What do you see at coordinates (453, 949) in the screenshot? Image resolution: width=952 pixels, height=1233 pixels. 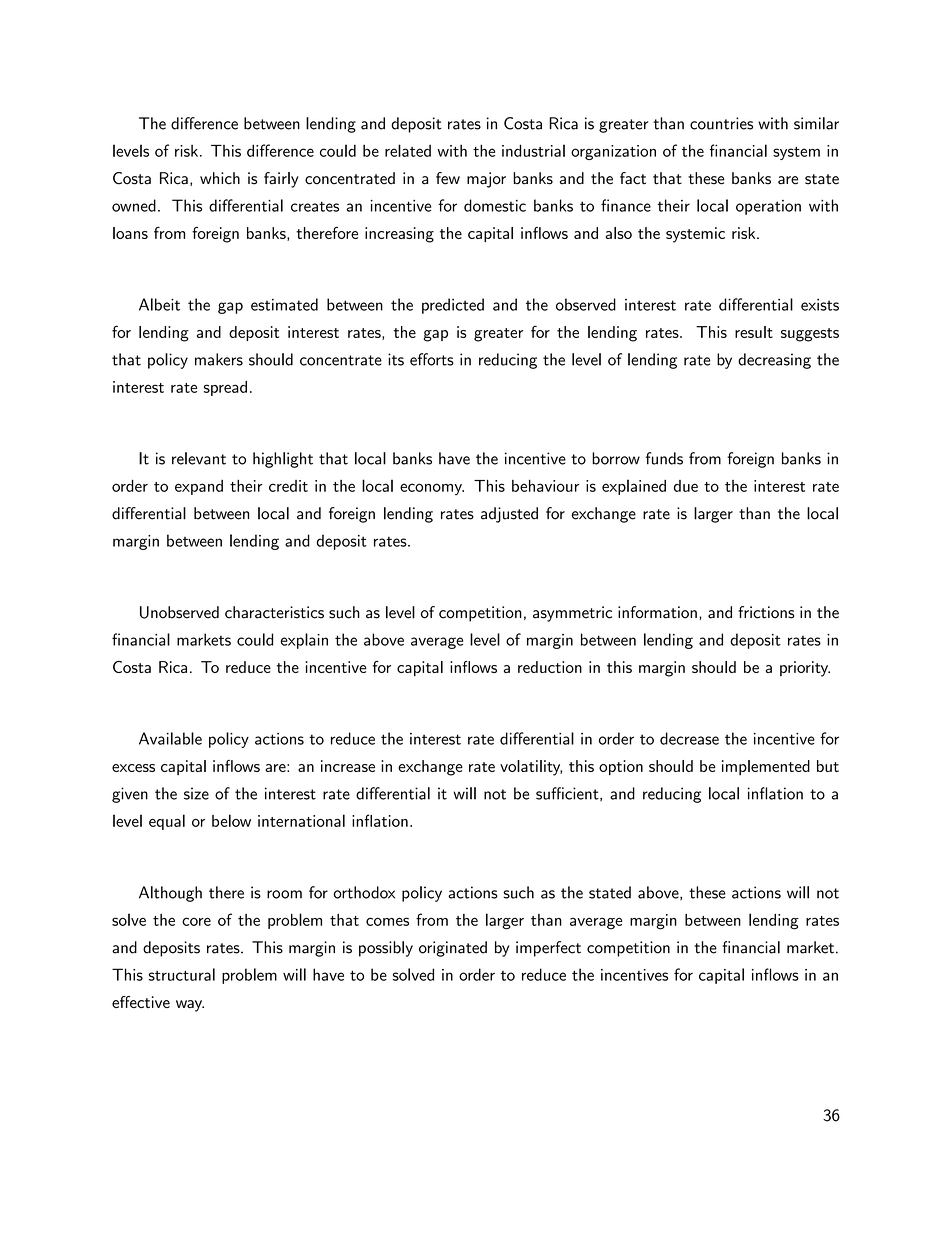 I see `originated` at bounding box center [453, 949].
